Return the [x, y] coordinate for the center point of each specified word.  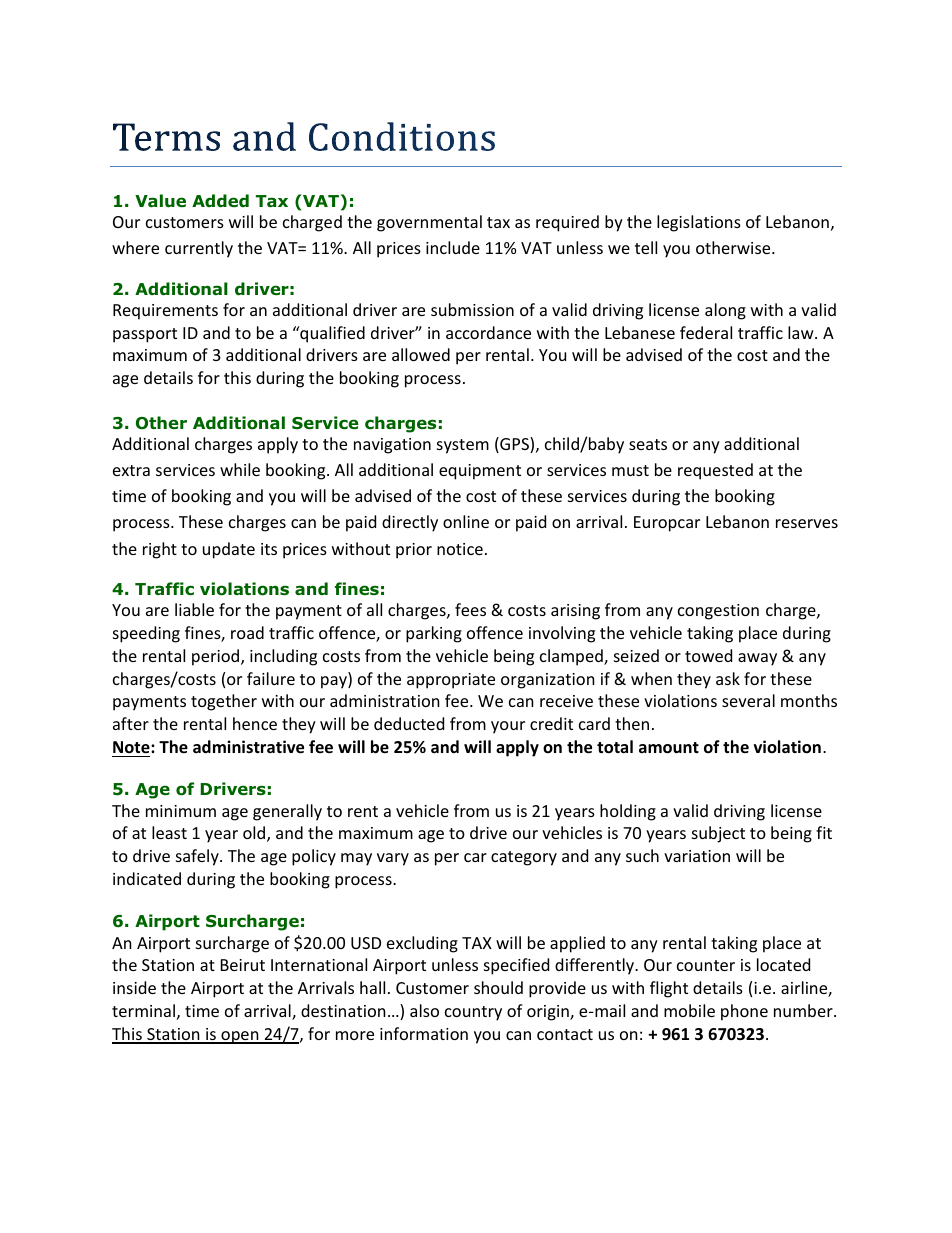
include [453, 247]
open [240, 1037]
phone [744, 1012]
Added [220, 201]
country [473, 1013]
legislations [699, 223]
